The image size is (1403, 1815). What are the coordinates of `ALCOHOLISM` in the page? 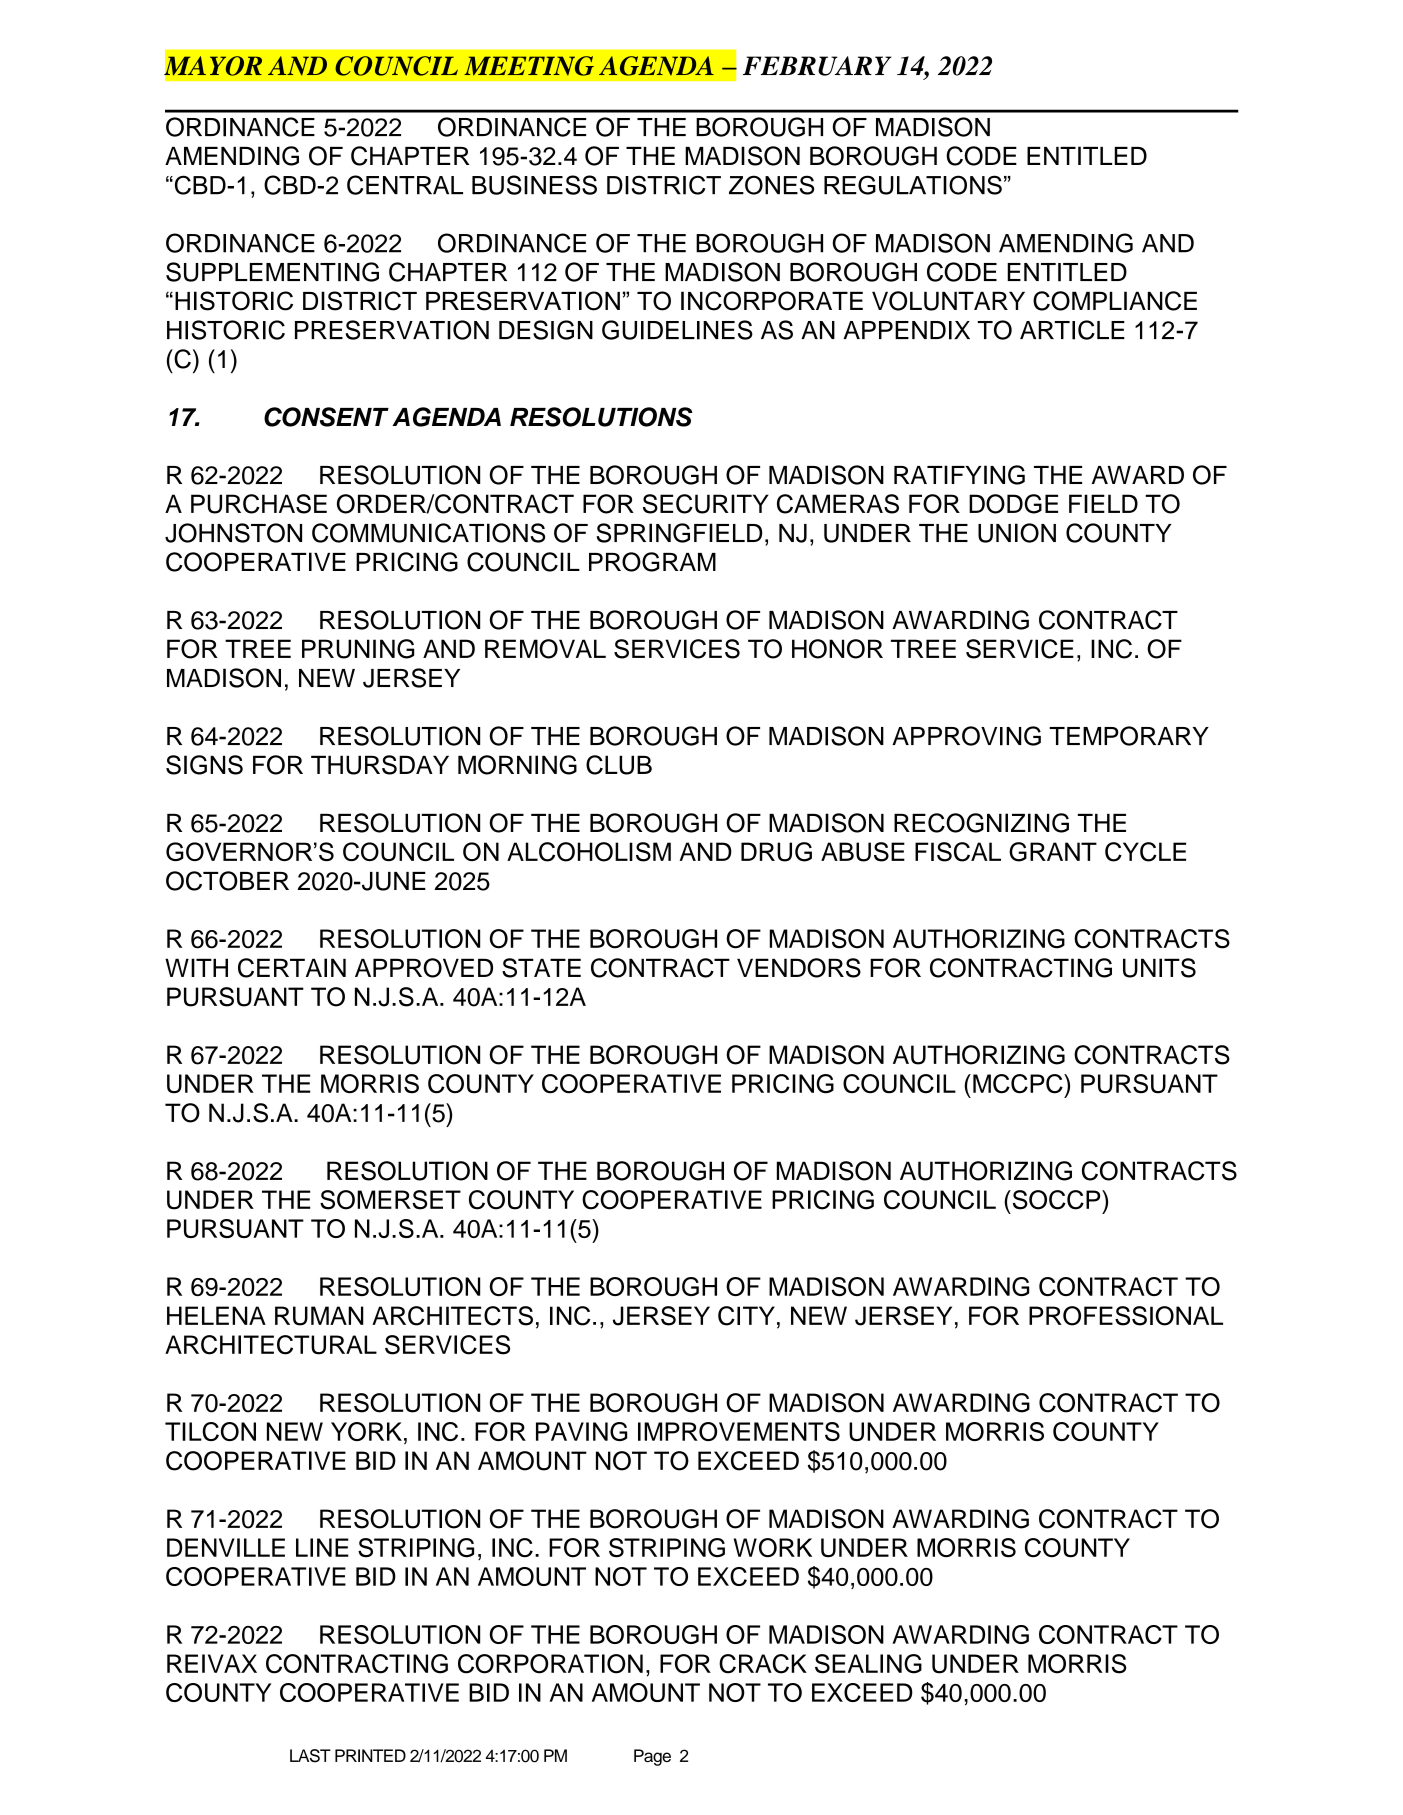 It's located at (589, 852).
